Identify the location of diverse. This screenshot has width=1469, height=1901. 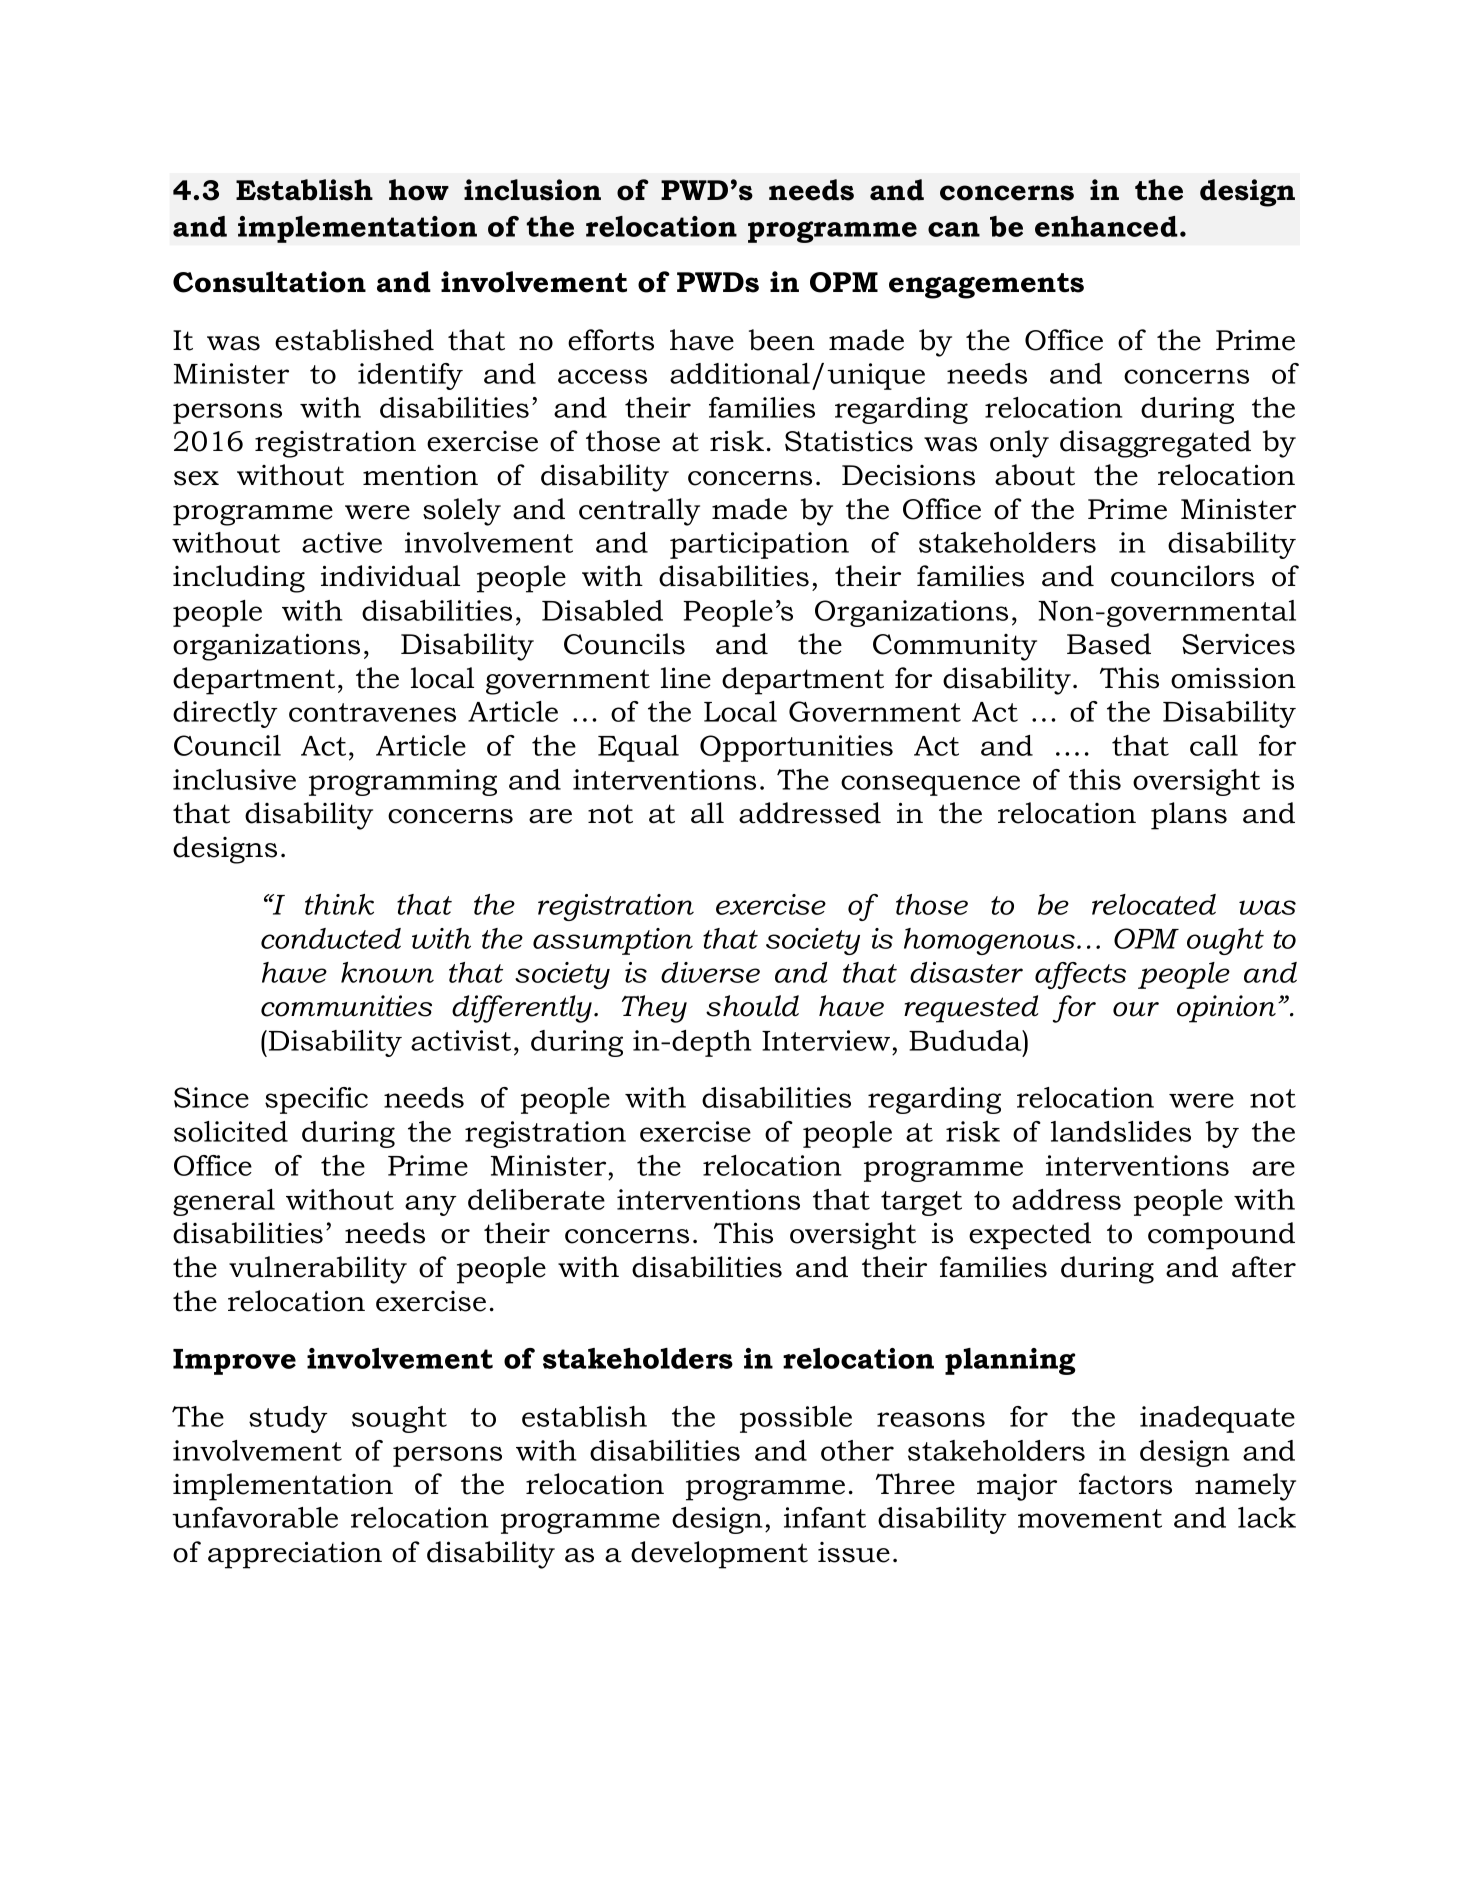
(710, 972).
